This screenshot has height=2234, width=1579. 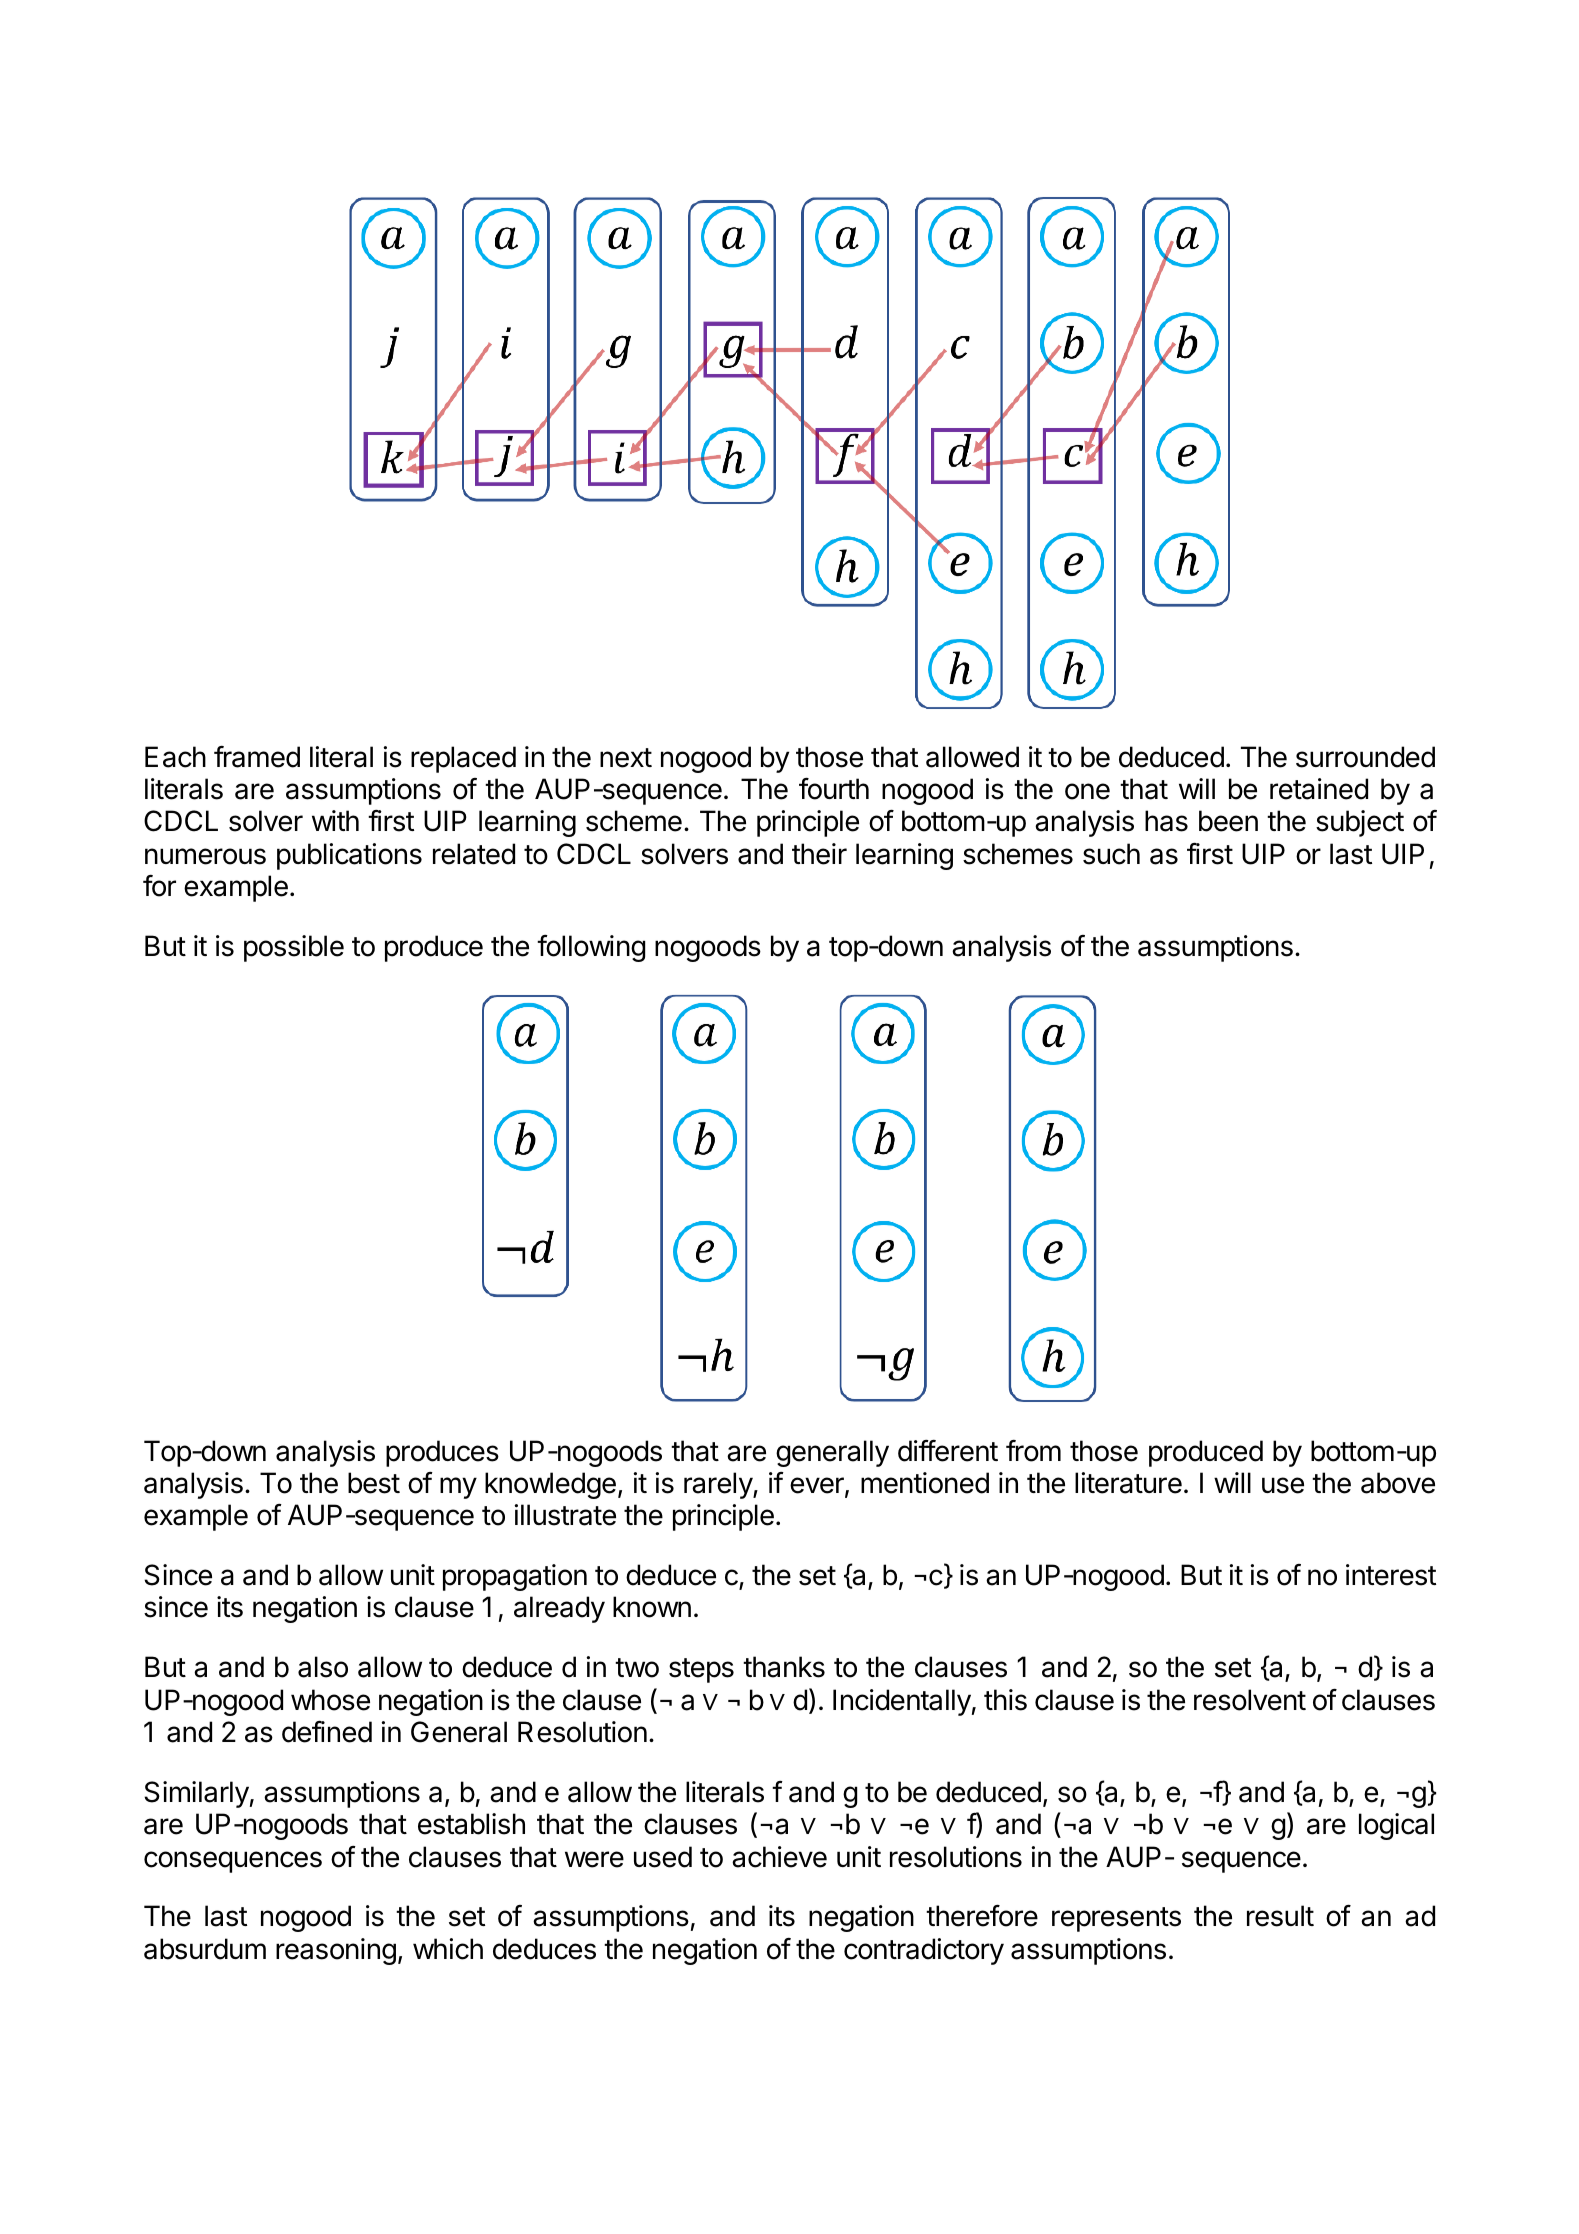 I want to click on with, so click(x=335, y=820).
